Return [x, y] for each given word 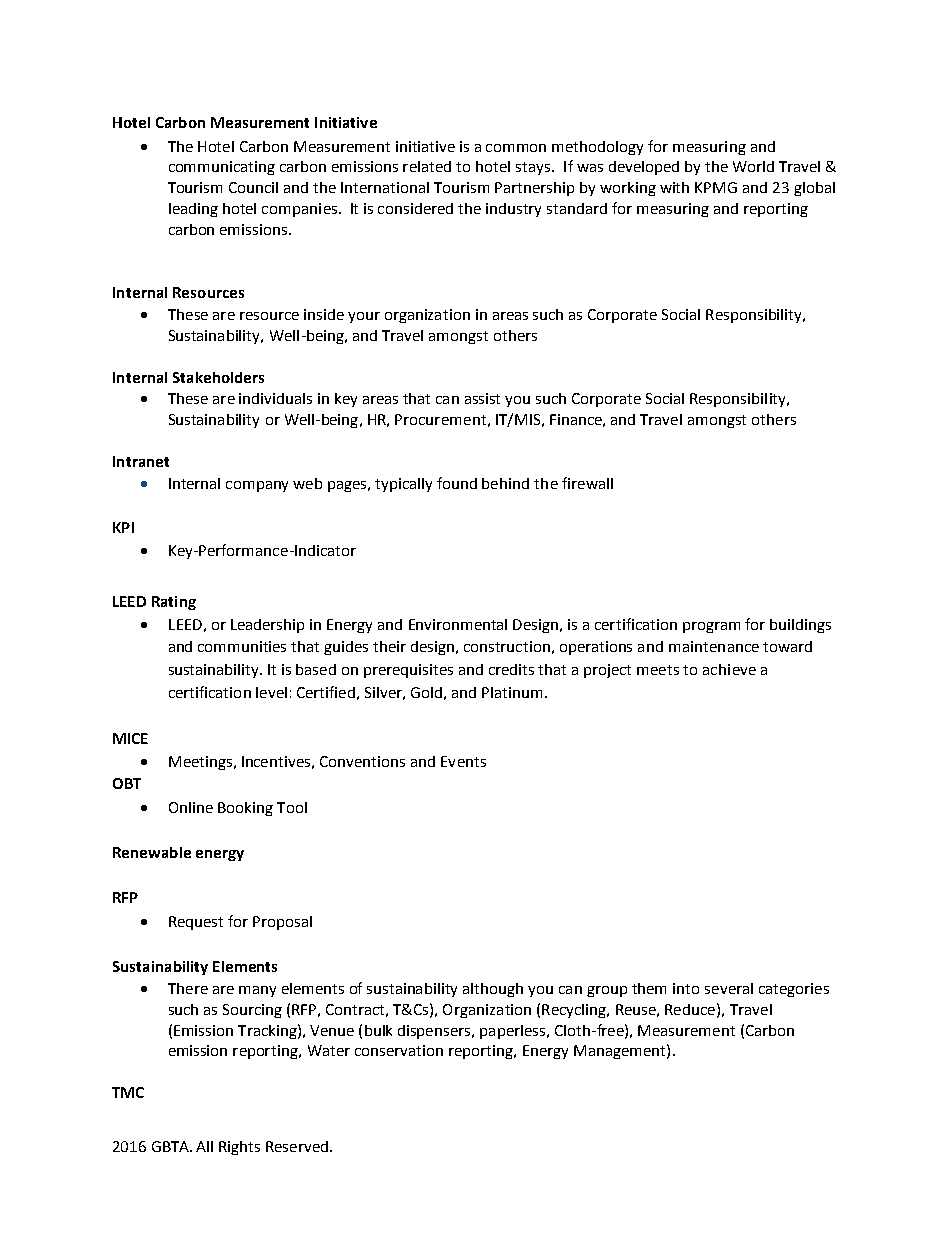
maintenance [714, 646]
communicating [222, 168]
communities [242, 646]
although [493, 990]
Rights [239, 1148]
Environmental [458, 624]
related [427, 166]
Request [196, 923]
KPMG [716, 187]
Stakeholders [218, 377]
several [729, 988]
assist [482, 398]
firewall [587, 483]
